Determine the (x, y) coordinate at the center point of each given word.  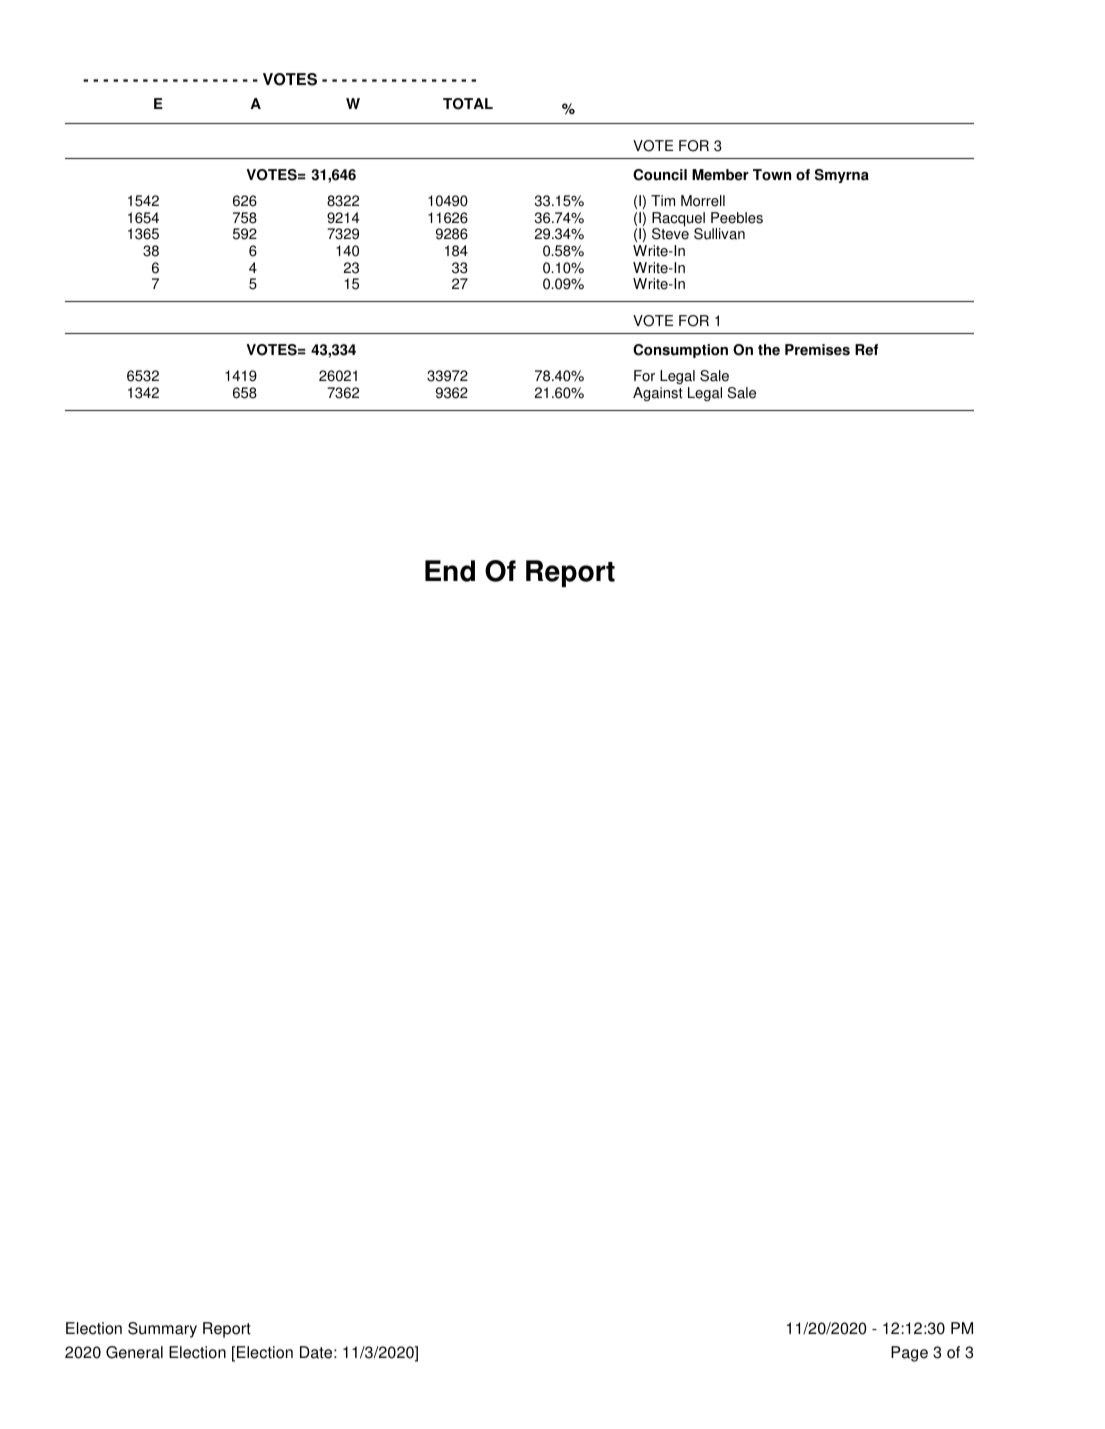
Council (660, 175)
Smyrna (842, 176)
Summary (162, 1330)
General (134, 1352)
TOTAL (468, 104)
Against (658, 394)
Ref (866, 350)
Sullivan (719, 234)
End (450, 571)
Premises (817, 350)
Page (909, 1354)
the (769, 350)
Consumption (680, 351)
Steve (670, 233)
